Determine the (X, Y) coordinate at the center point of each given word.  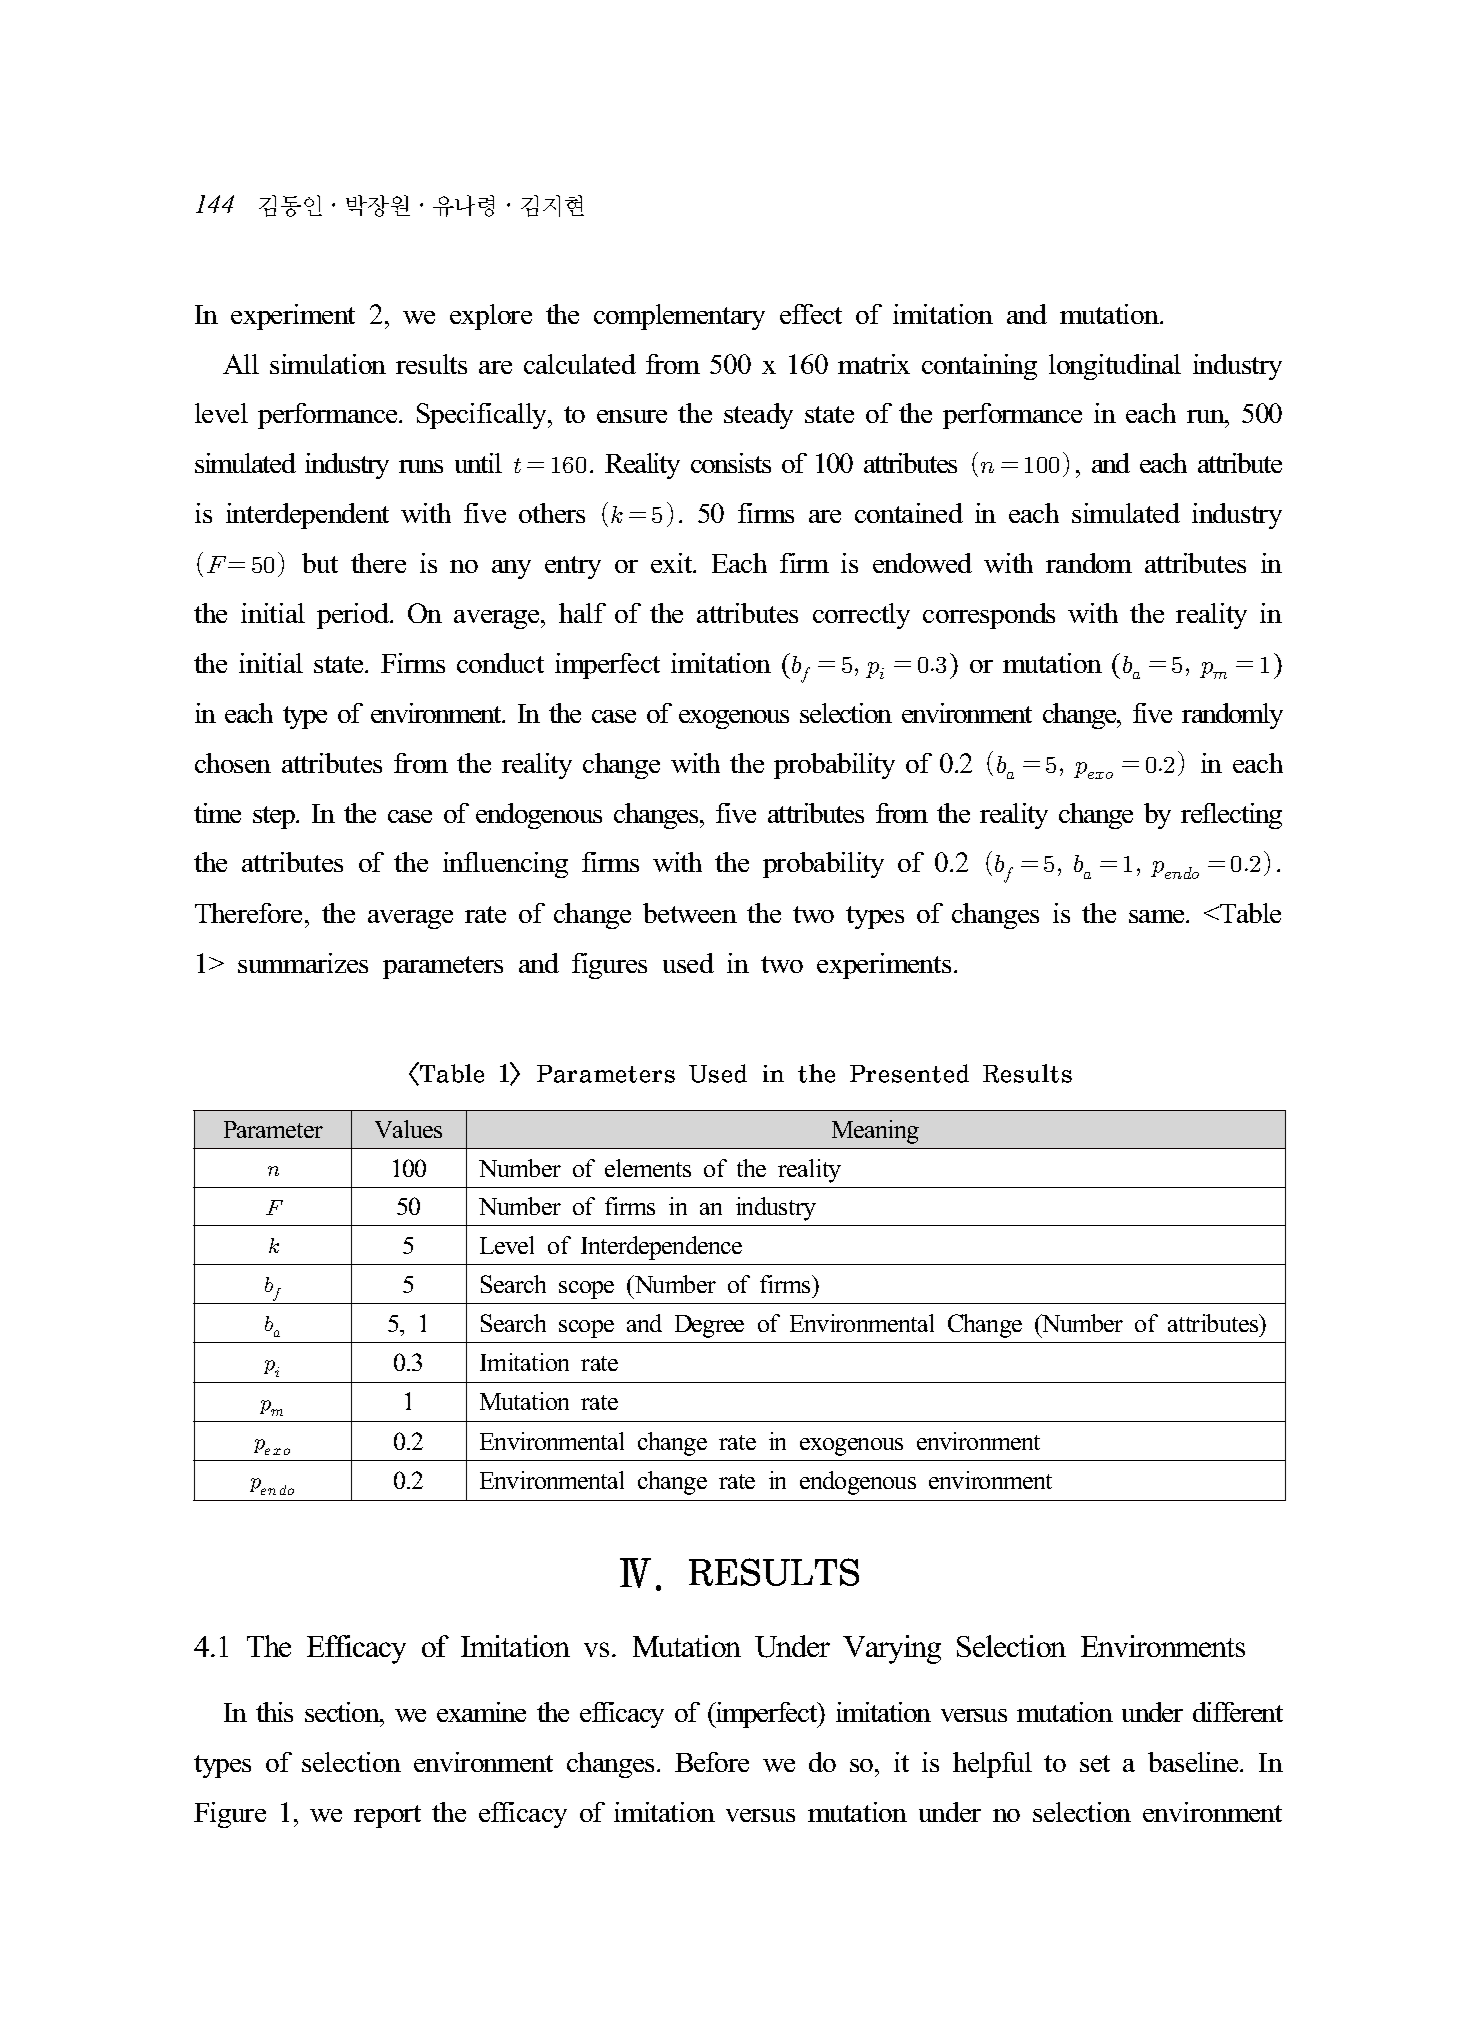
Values (408, 1129)
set (1095, 1763)
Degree (709, 1326)
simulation (328, 364)
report (387, 1816)
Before (712, 1762)
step (275, 817)
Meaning (875, 1132)
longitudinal (1115, 367)
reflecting (1231, 816)
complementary (679, 317)
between (690, 913)
